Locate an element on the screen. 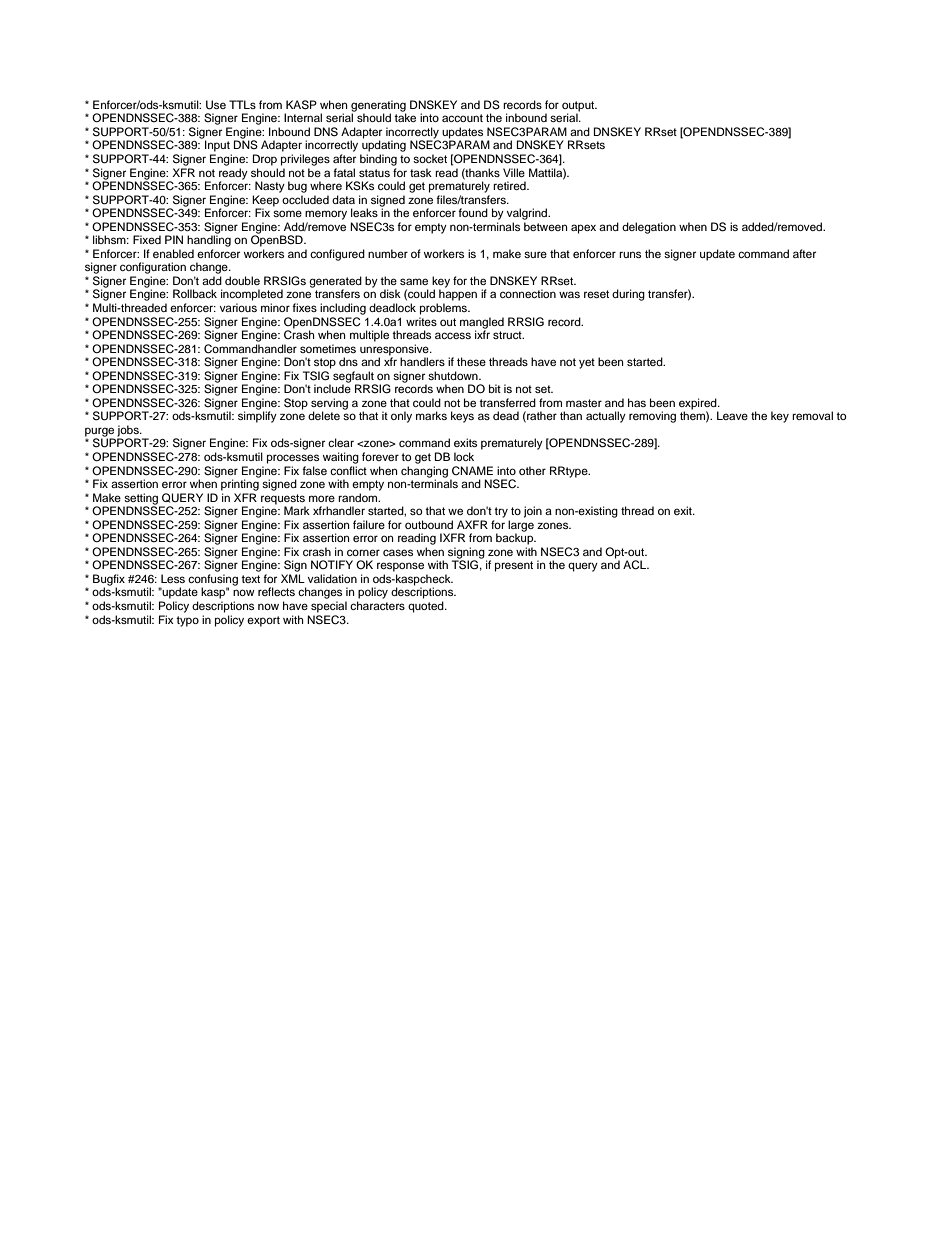 The width and height of the screenshot is (952, 1233). keys is located at coordinates (462, 417).
